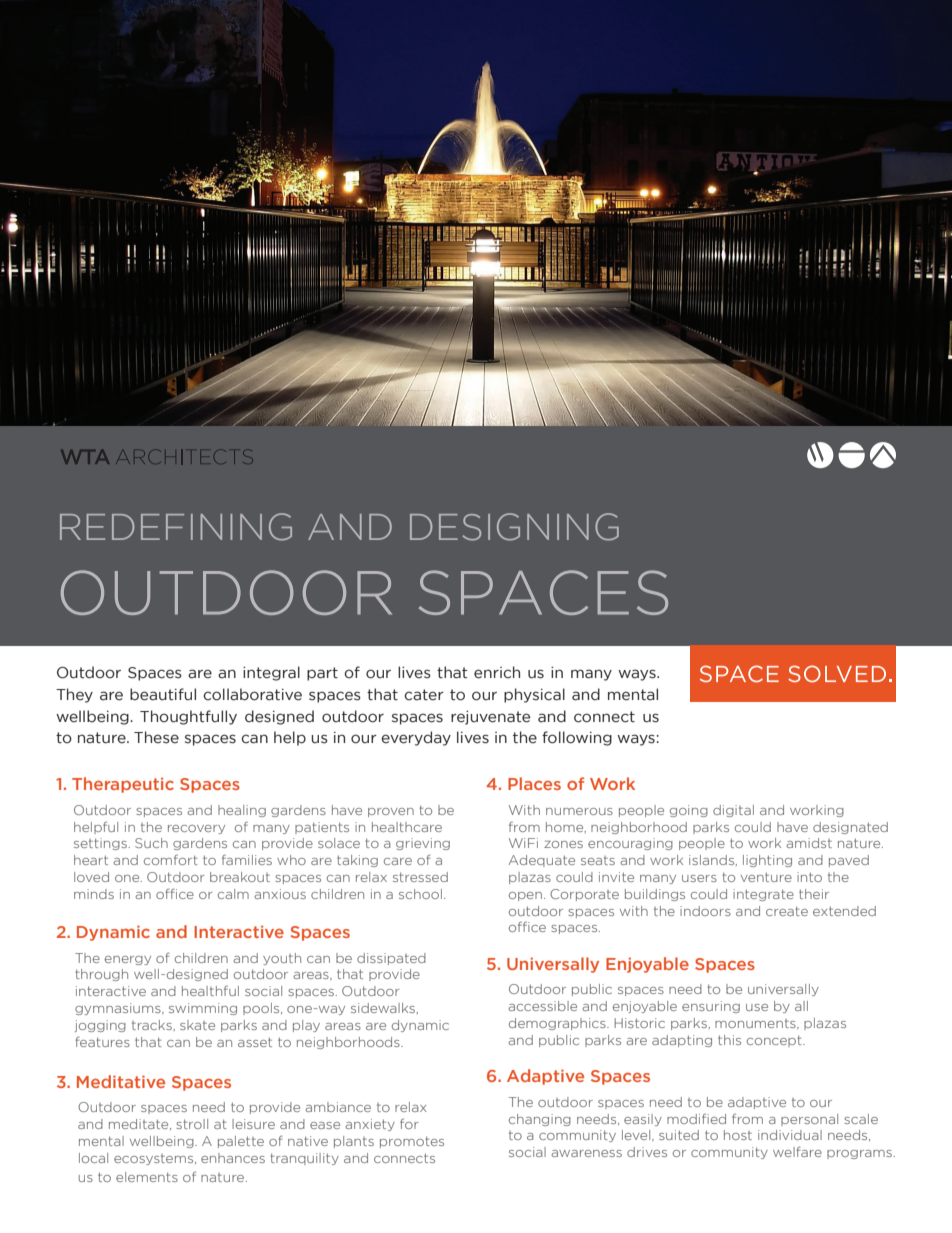  I want to click on grieving, so click(423, 844).
